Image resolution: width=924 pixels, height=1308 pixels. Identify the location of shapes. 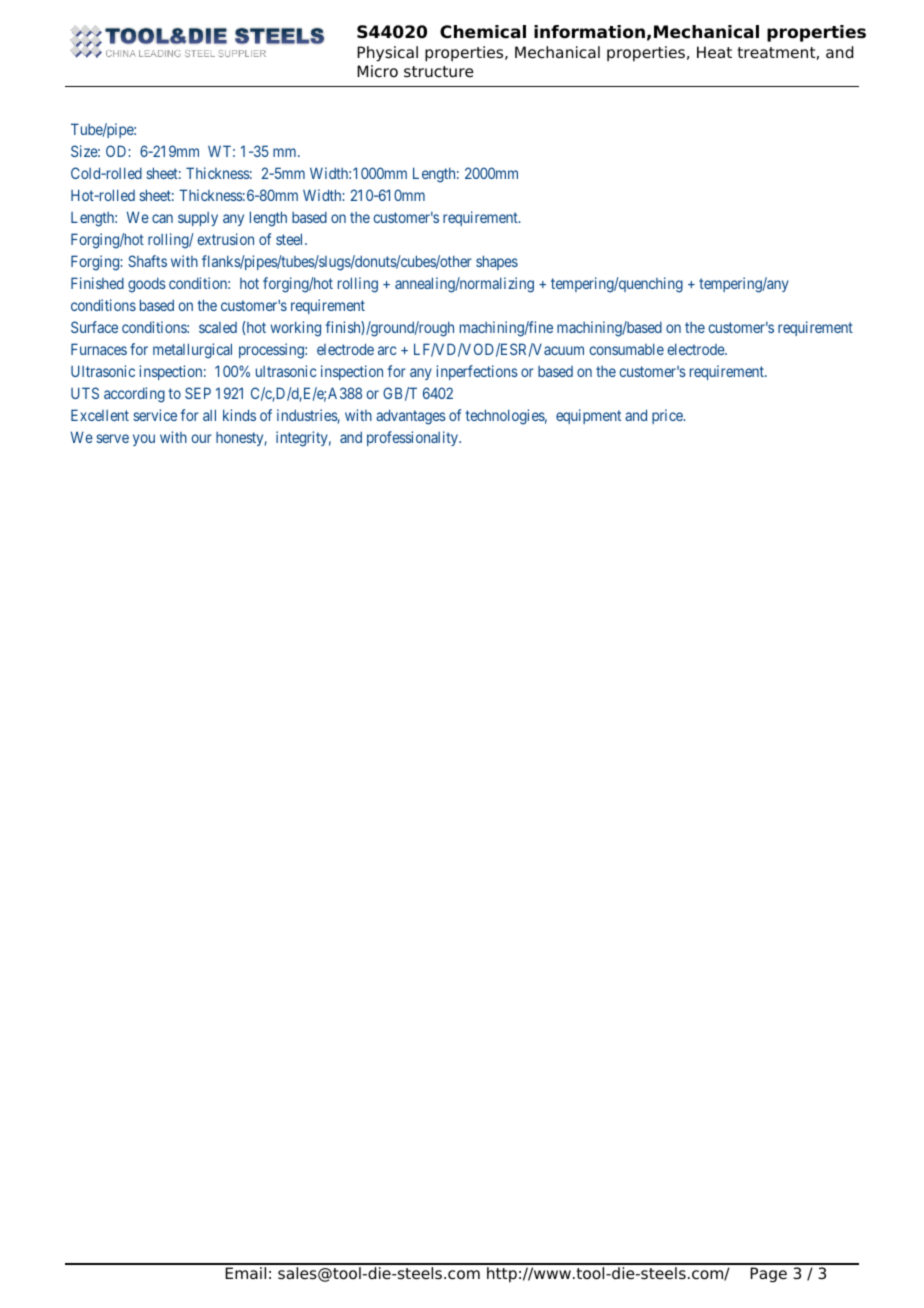
(497, 262).
